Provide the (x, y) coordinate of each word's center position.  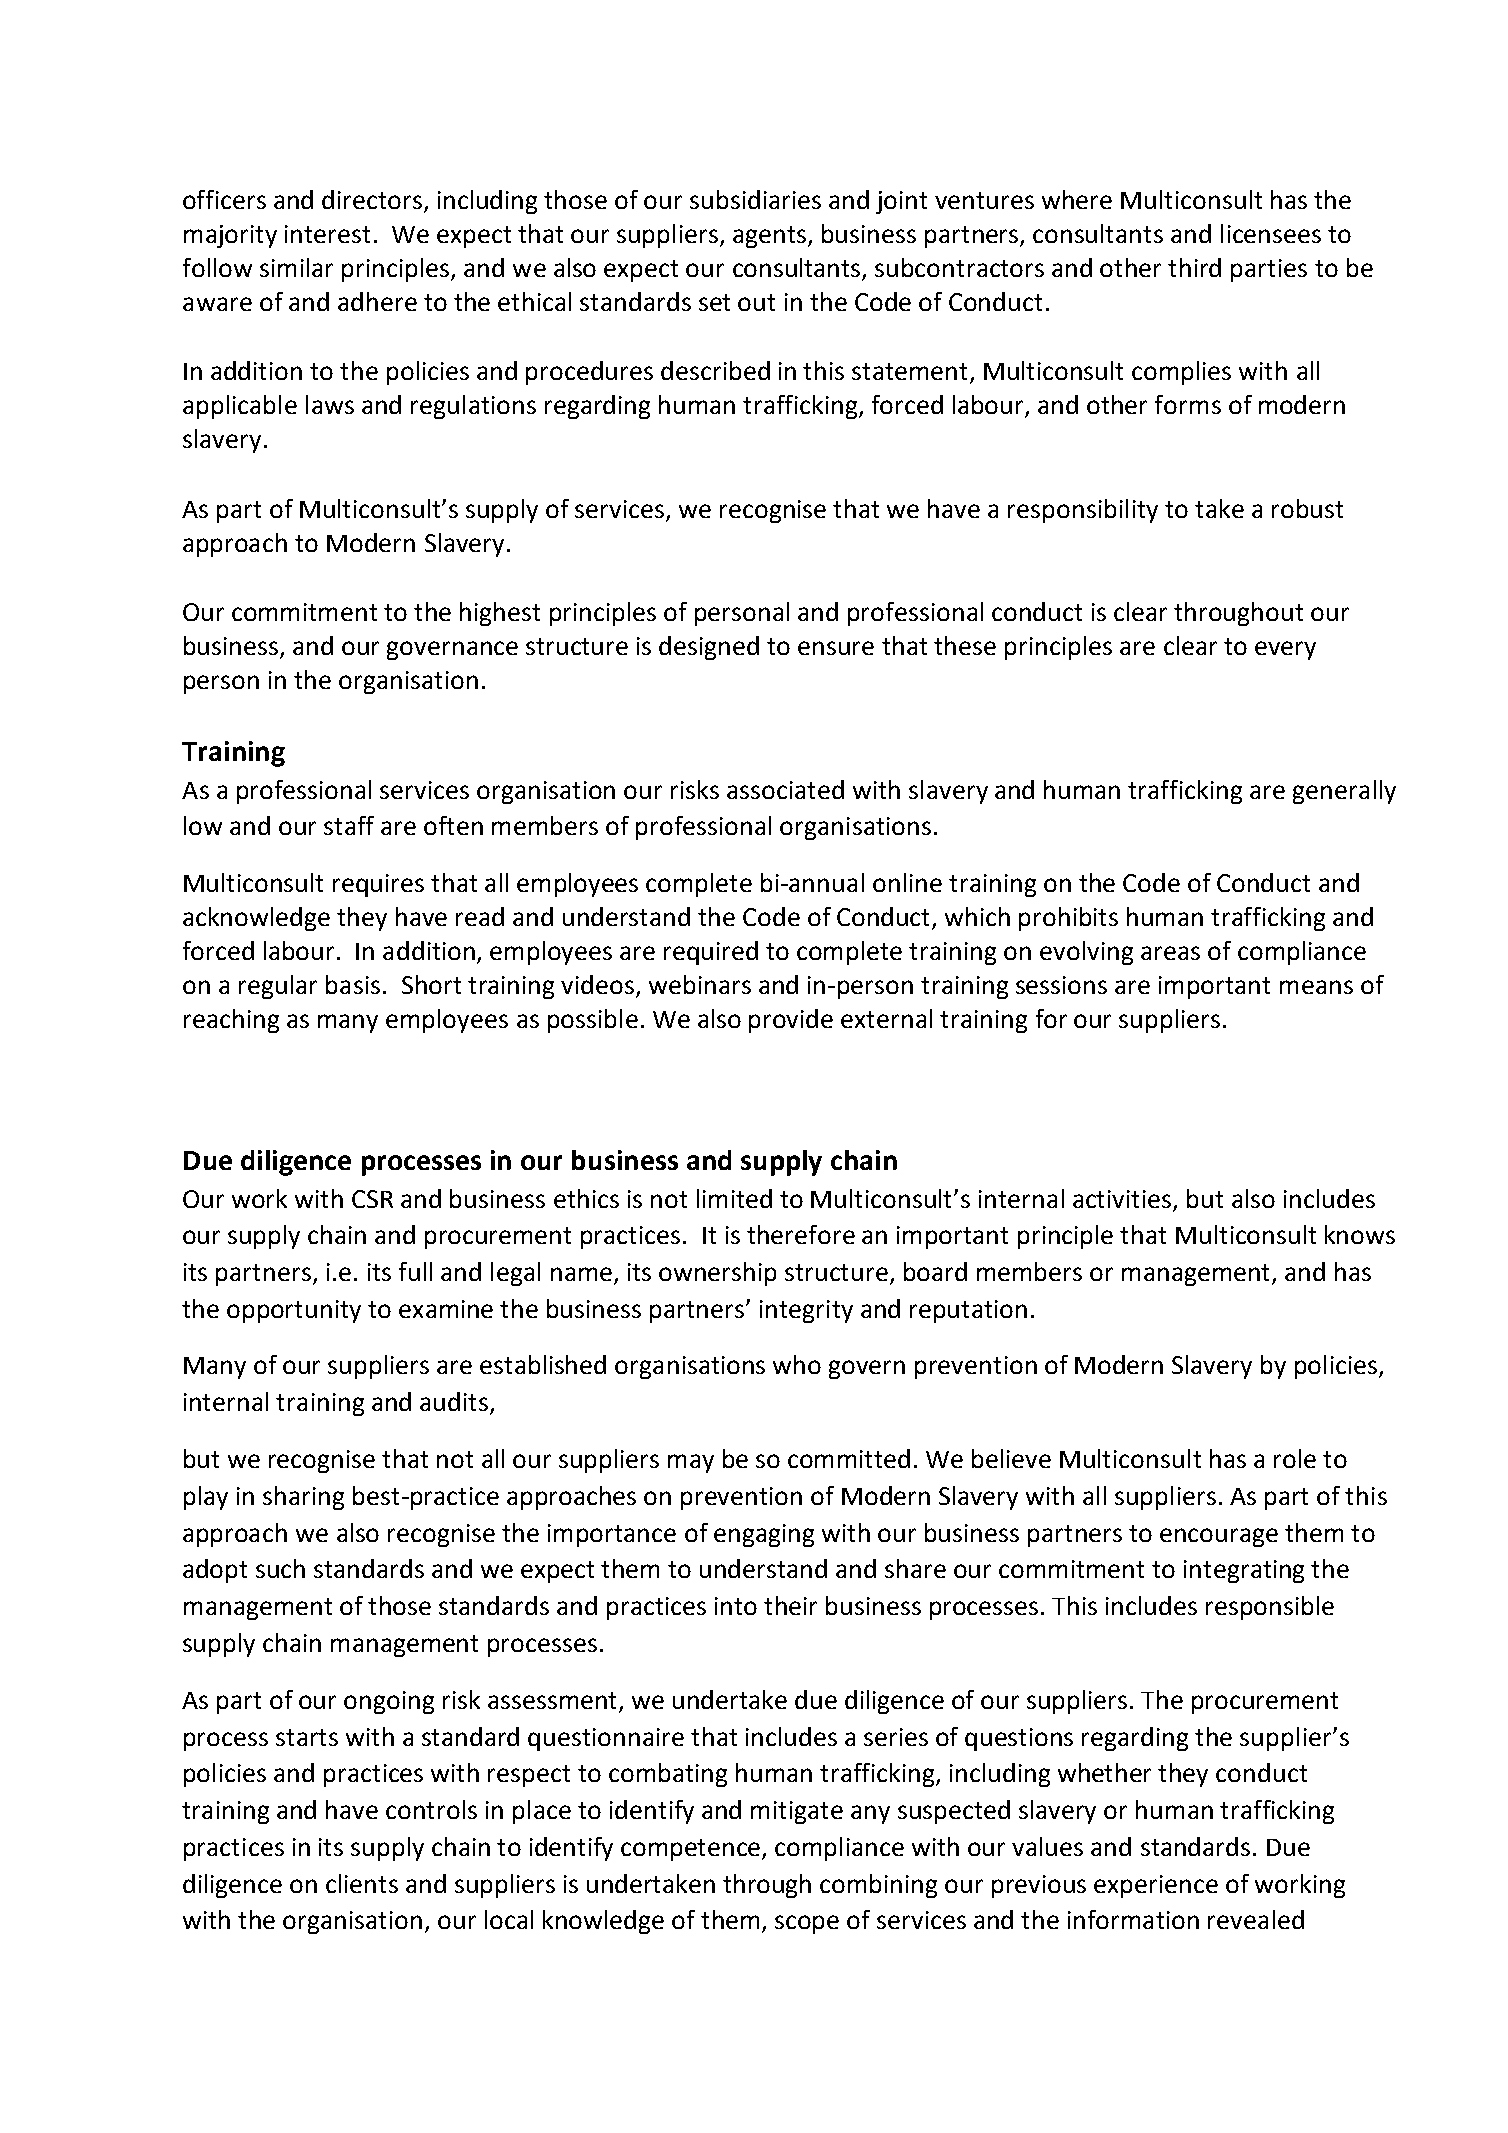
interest (327, 234)
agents (771, 237)
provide (791, 1021)
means (1316, 987)
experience (1156, 1886)
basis (353, 984)
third (1194, 267)
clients (362, 1883)
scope (807, 1924)
